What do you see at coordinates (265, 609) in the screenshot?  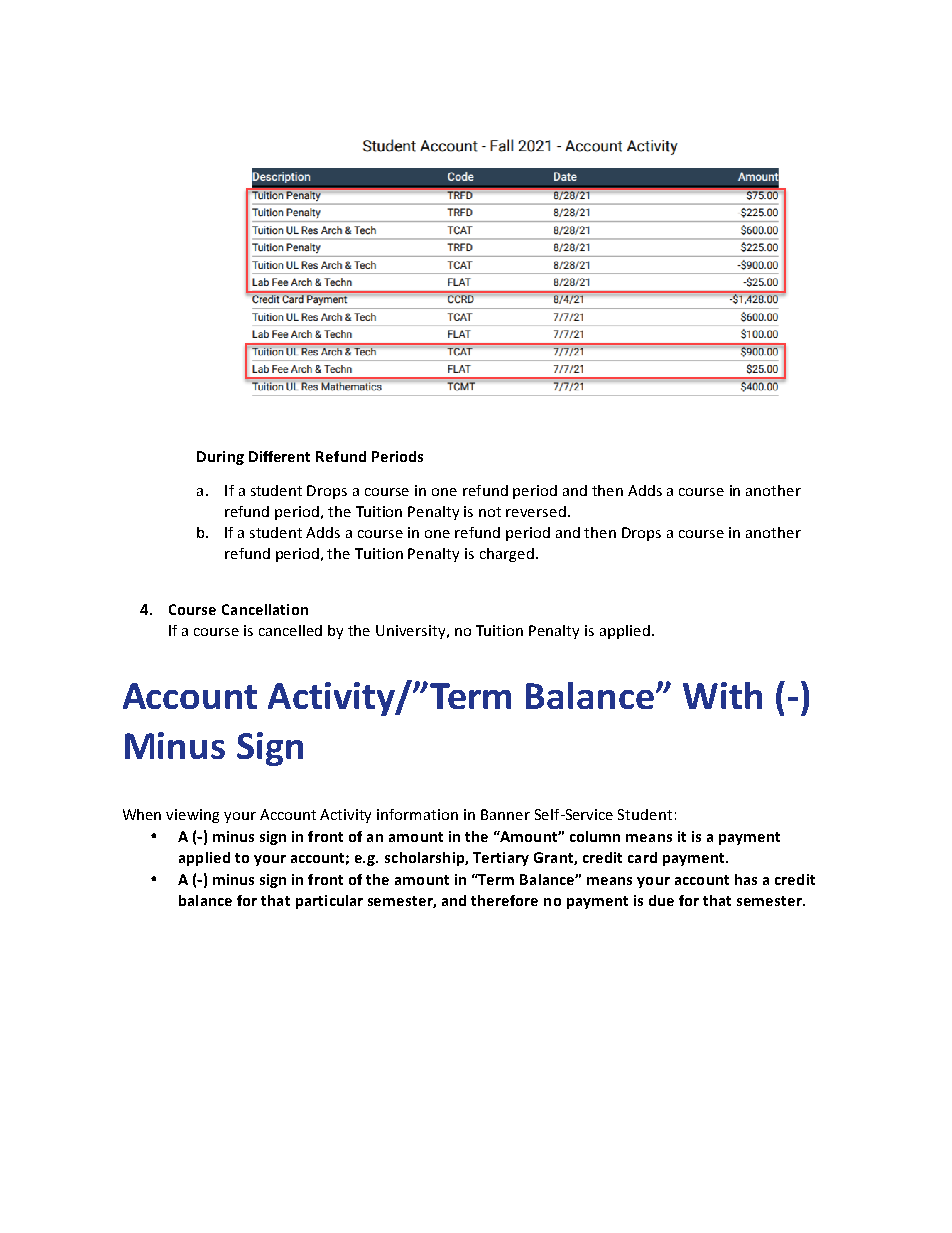 I see `Cancellation` at bounding box center [265, 609].
